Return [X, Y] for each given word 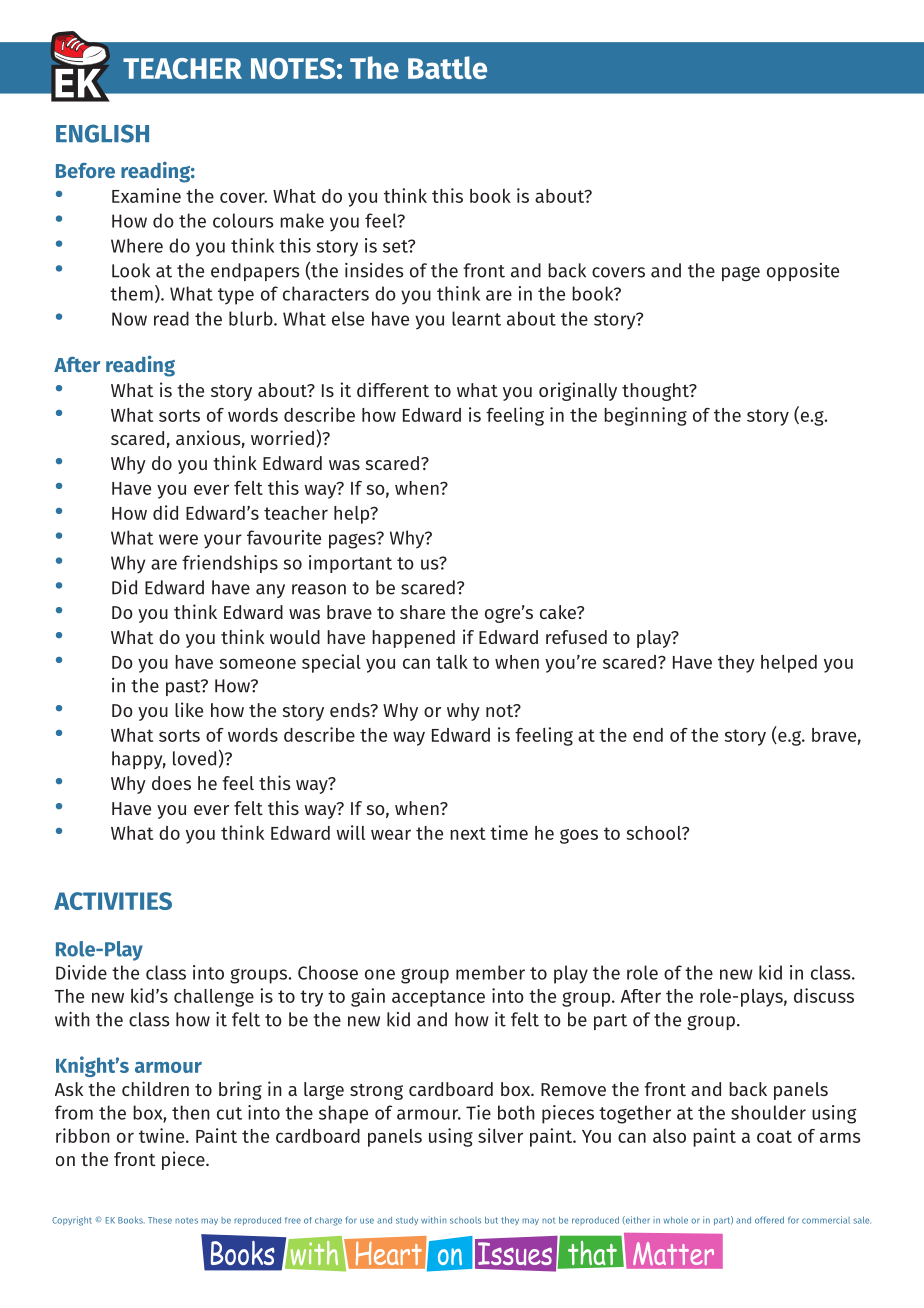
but [491, 1220]
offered [769, 1220]
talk [452, 662]
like [189, 709]
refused [576, 637]
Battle [447, 67]
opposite [803, 272]
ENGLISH [102, 133]
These [160, 1220]
